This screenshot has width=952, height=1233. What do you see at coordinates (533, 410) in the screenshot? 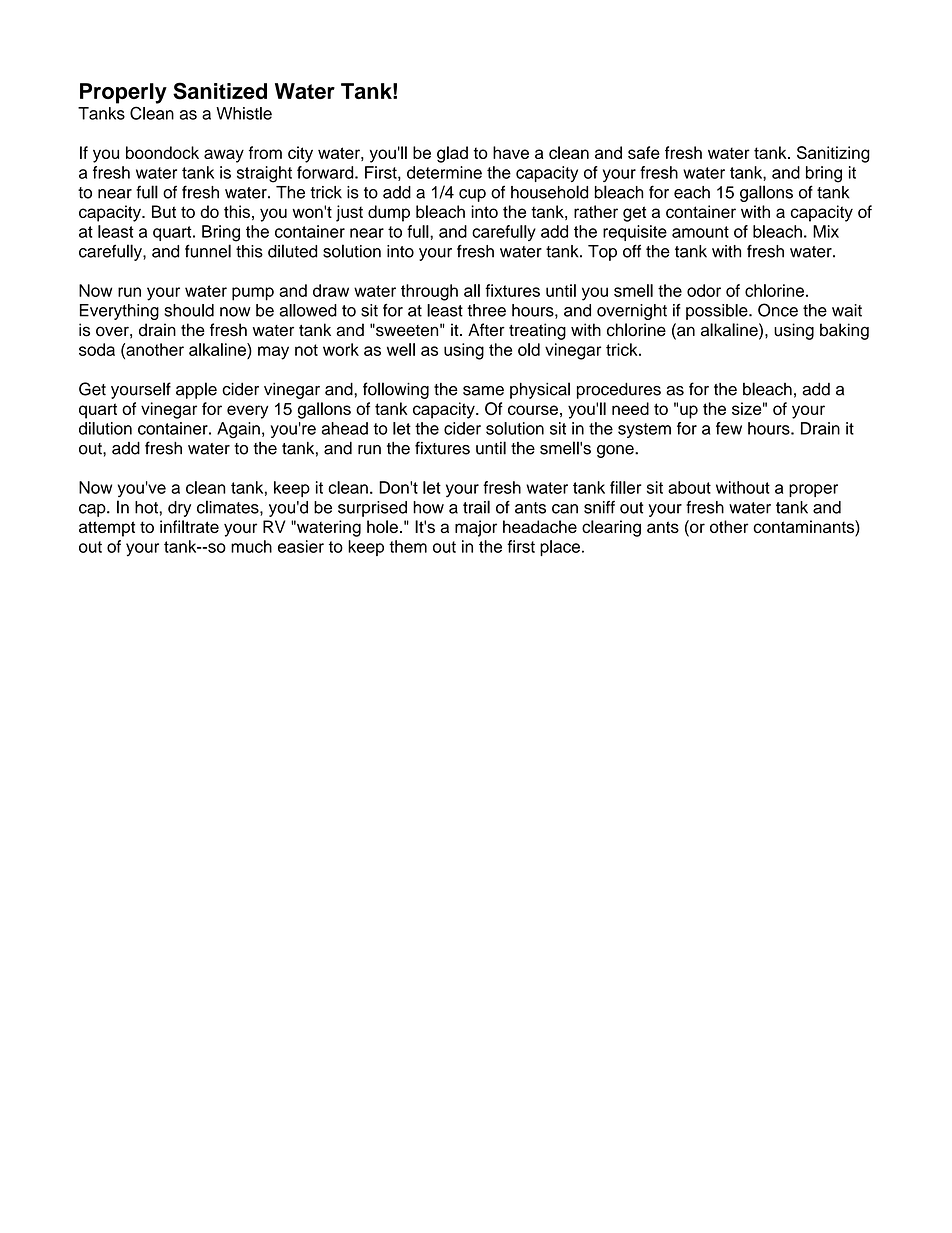
I see `course` at bounding box center [533, 410].
